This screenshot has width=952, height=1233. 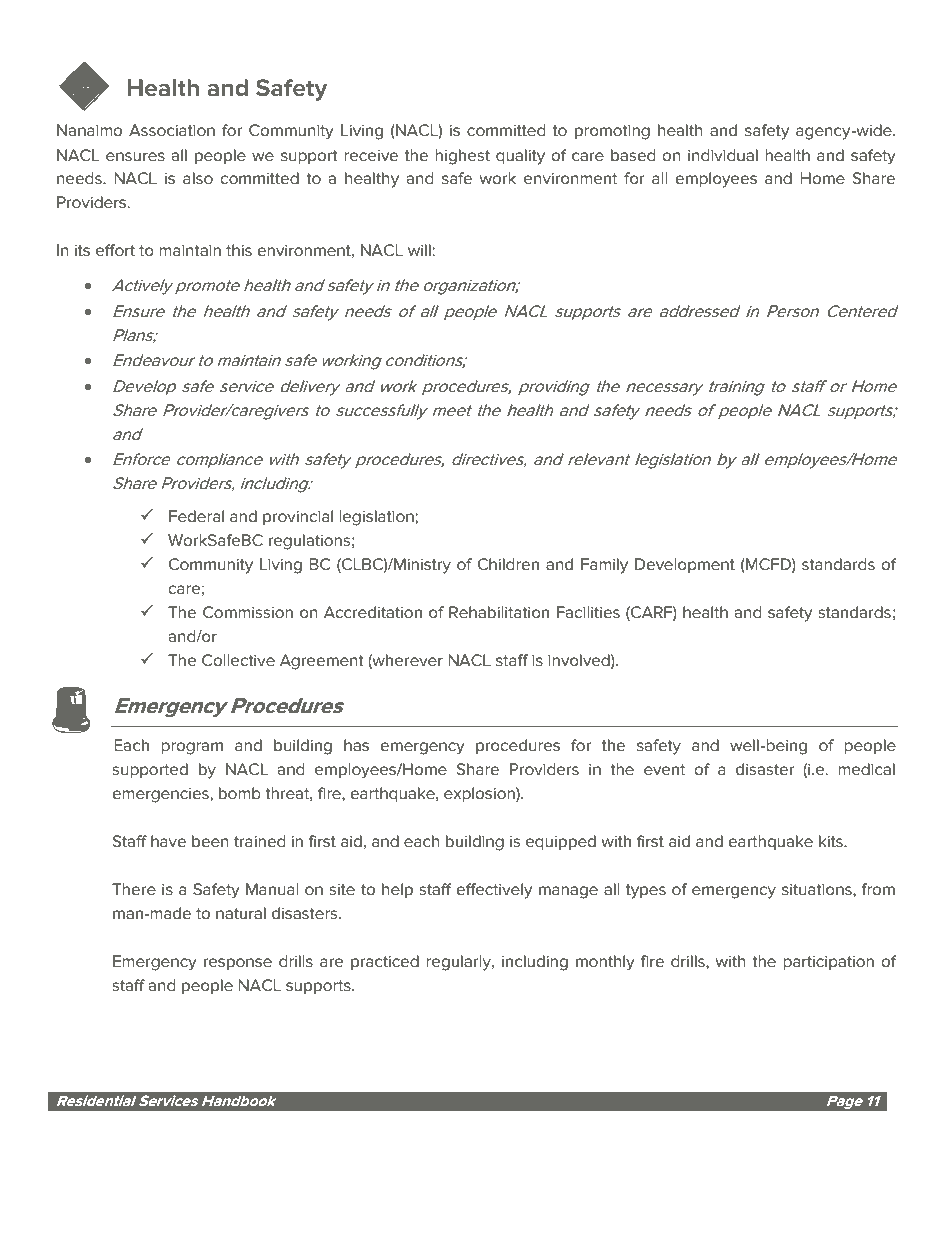 I want to click on Federal, so click(x=196, y=516).
